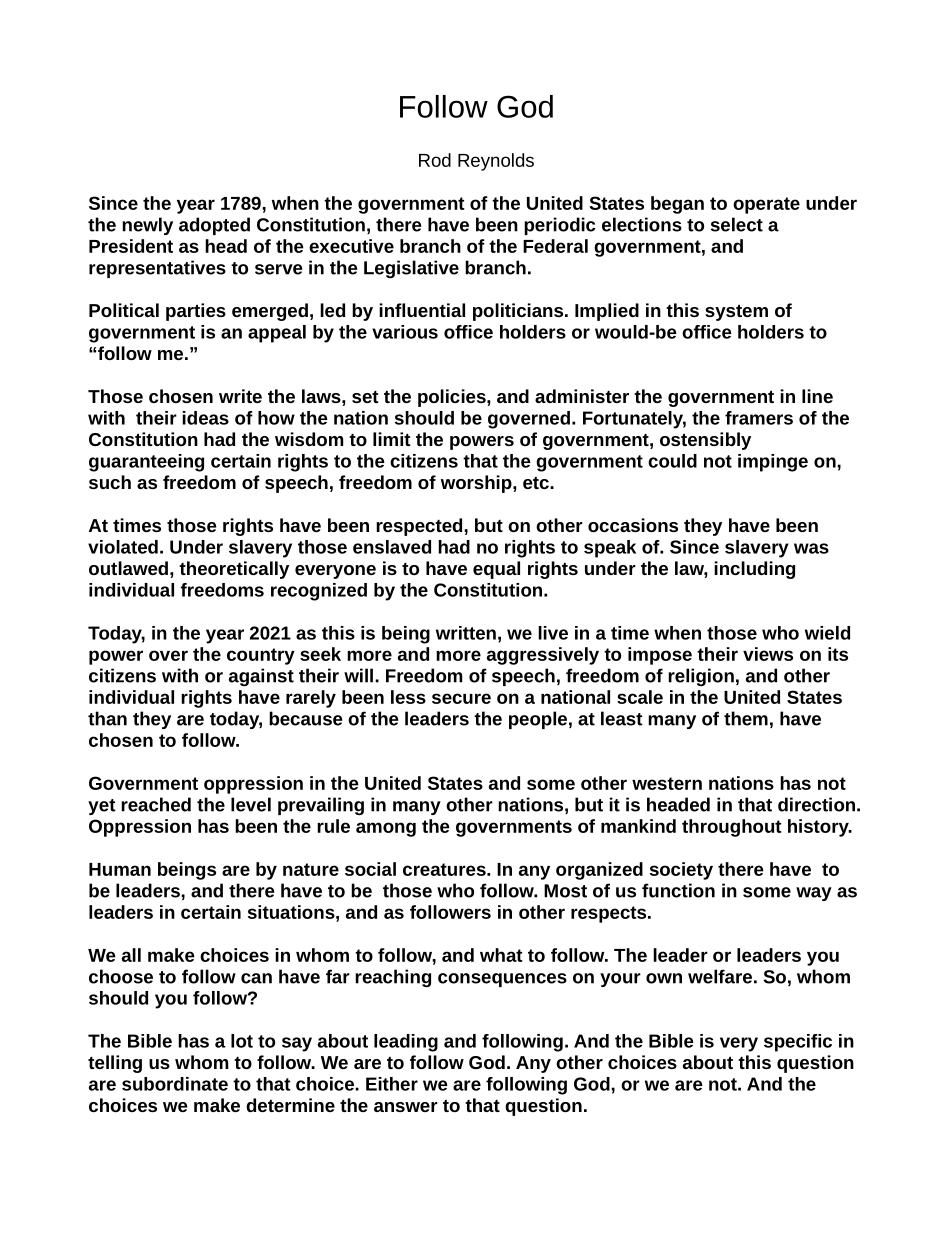 The image size is (952, 1233). Describe the element at coordinates (406, 1107) in the screenshot. I see `answer` at that location.
